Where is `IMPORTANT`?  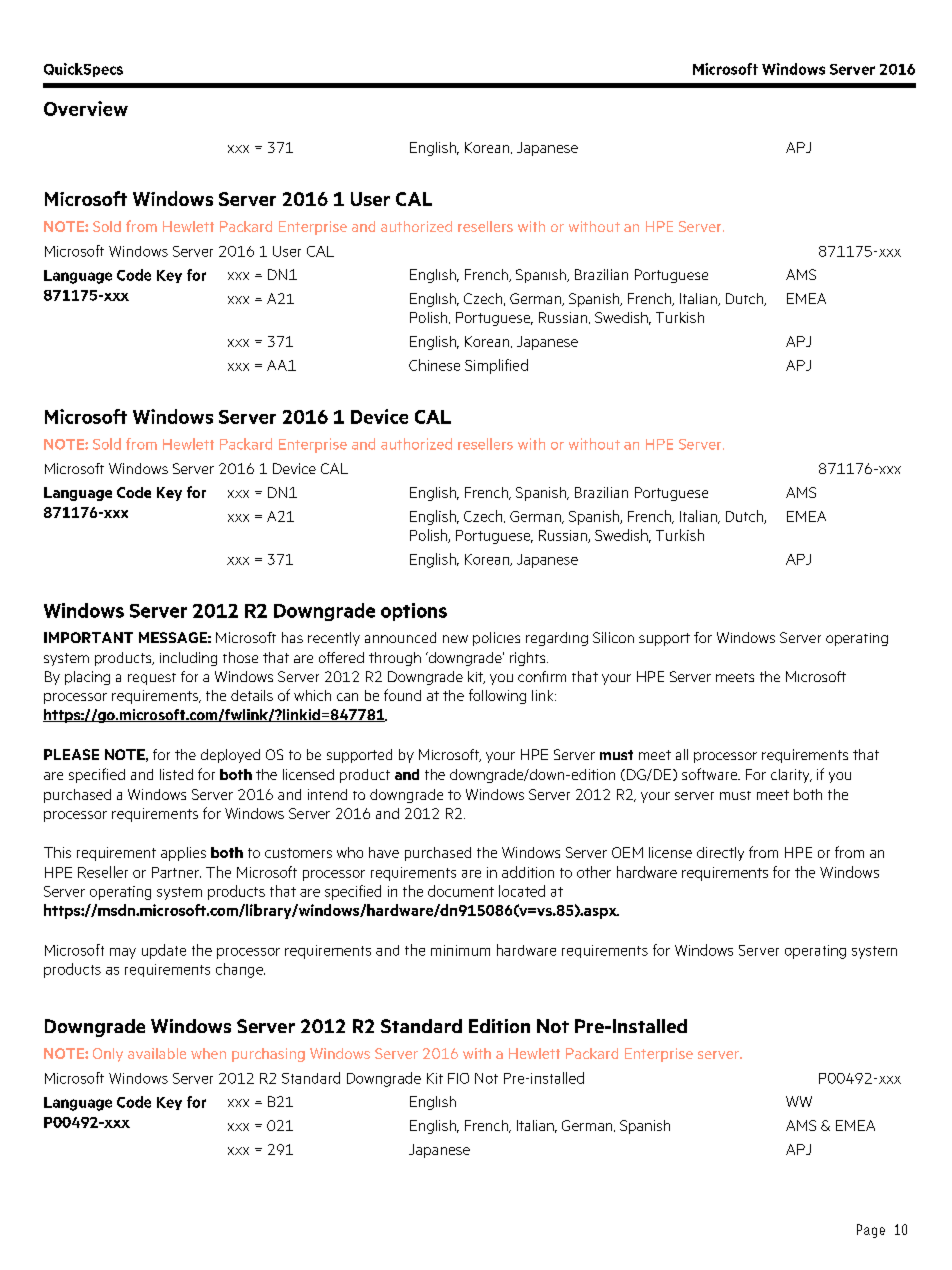 IMPORTANT is located at coordinates (88, 637).
